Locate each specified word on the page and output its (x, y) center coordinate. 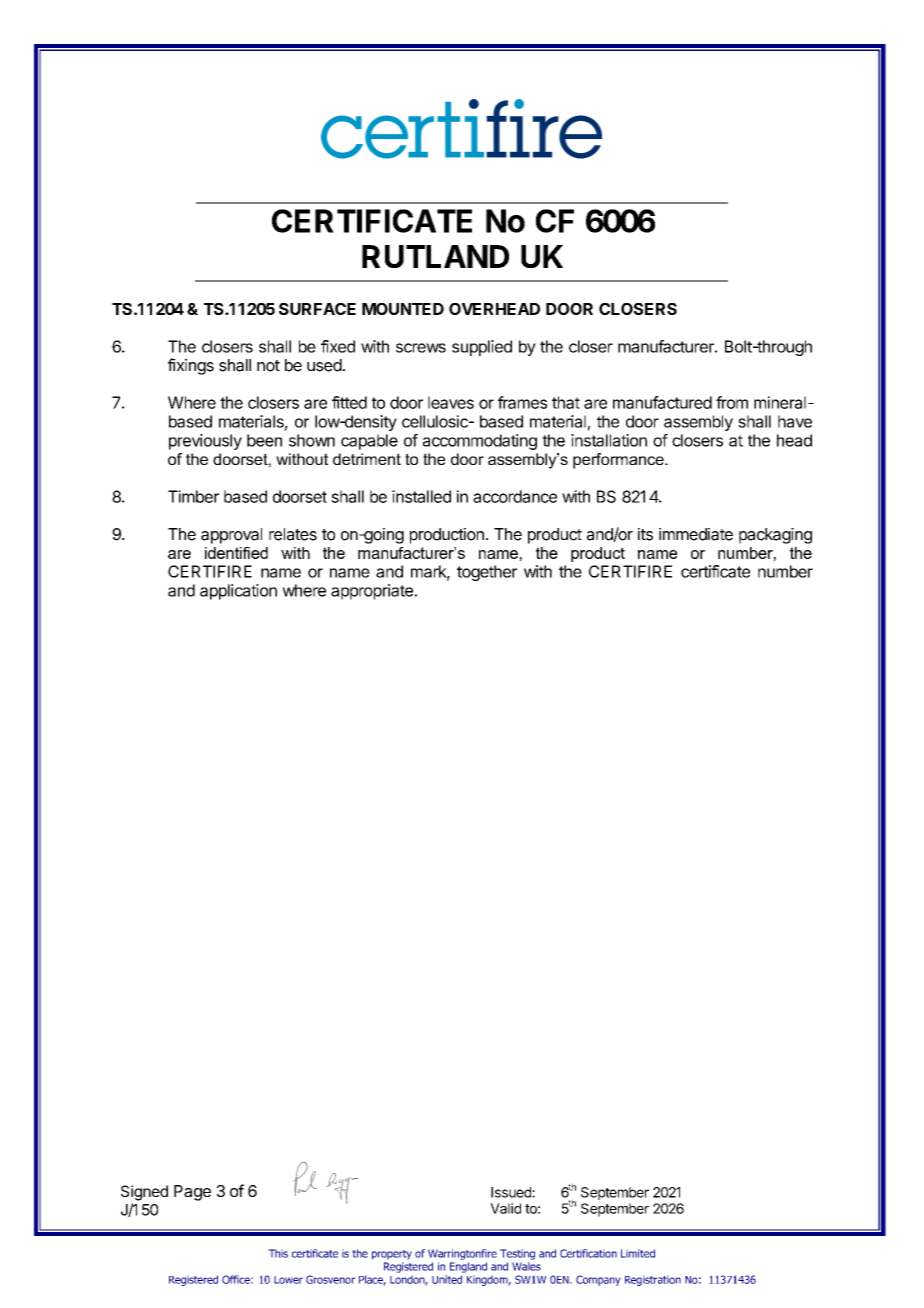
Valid (505, 1208)
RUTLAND (435, 256)
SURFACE (317, 309)
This (278, 1253)
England (468, 1267)
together (487, 573)
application (238, 592)
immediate (696, 534)
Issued (512, 1192)
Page (192, 1193)
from (732, 402)
